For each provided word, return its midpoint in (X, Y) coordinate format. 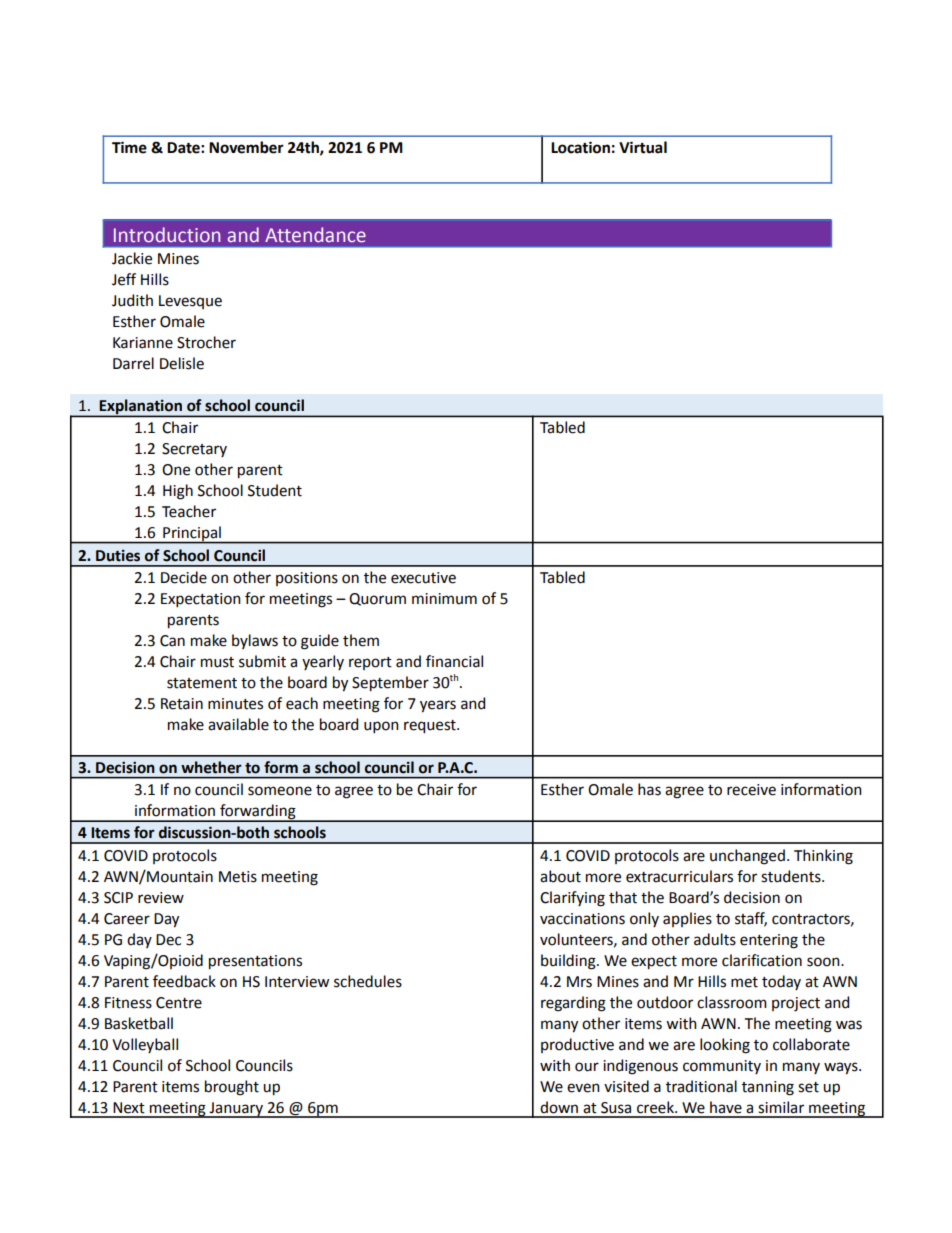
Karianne (143, 343)
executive (423, 578)
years (438, 706)
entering (769, 941)
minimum (444, 599)
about (560, 876)
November (246, 147)
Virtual (643, 147)
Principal (192, 535)
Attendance (315, 235)
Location (580, 147)
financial (454, 661)
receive (751, 790)
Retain (182, 704)
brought (232, 1088)
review (161, 898)
